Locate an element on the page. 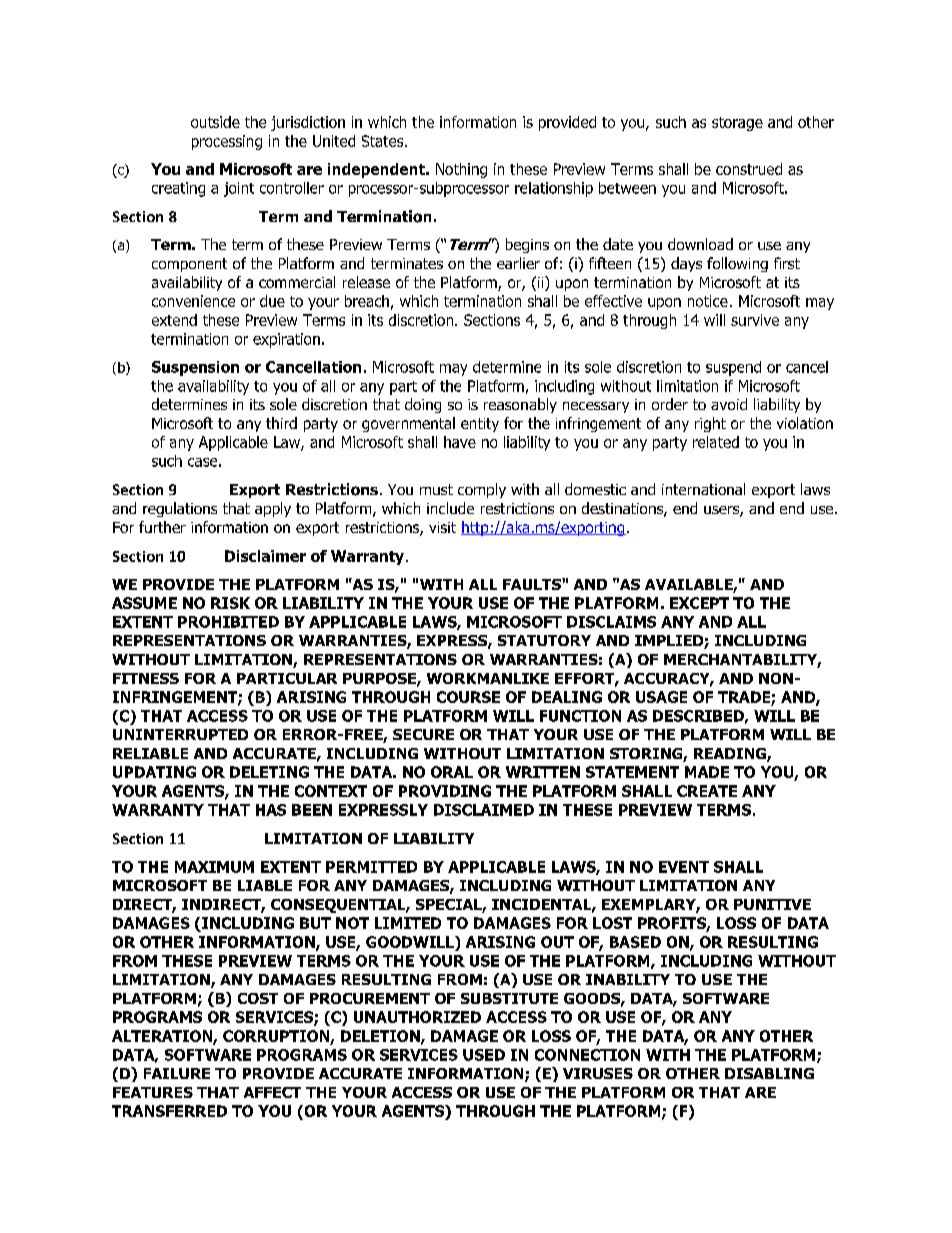 Image resolution: width=952 pixels, height=1233 pixels. construed is located at coordinates (749, 169).
